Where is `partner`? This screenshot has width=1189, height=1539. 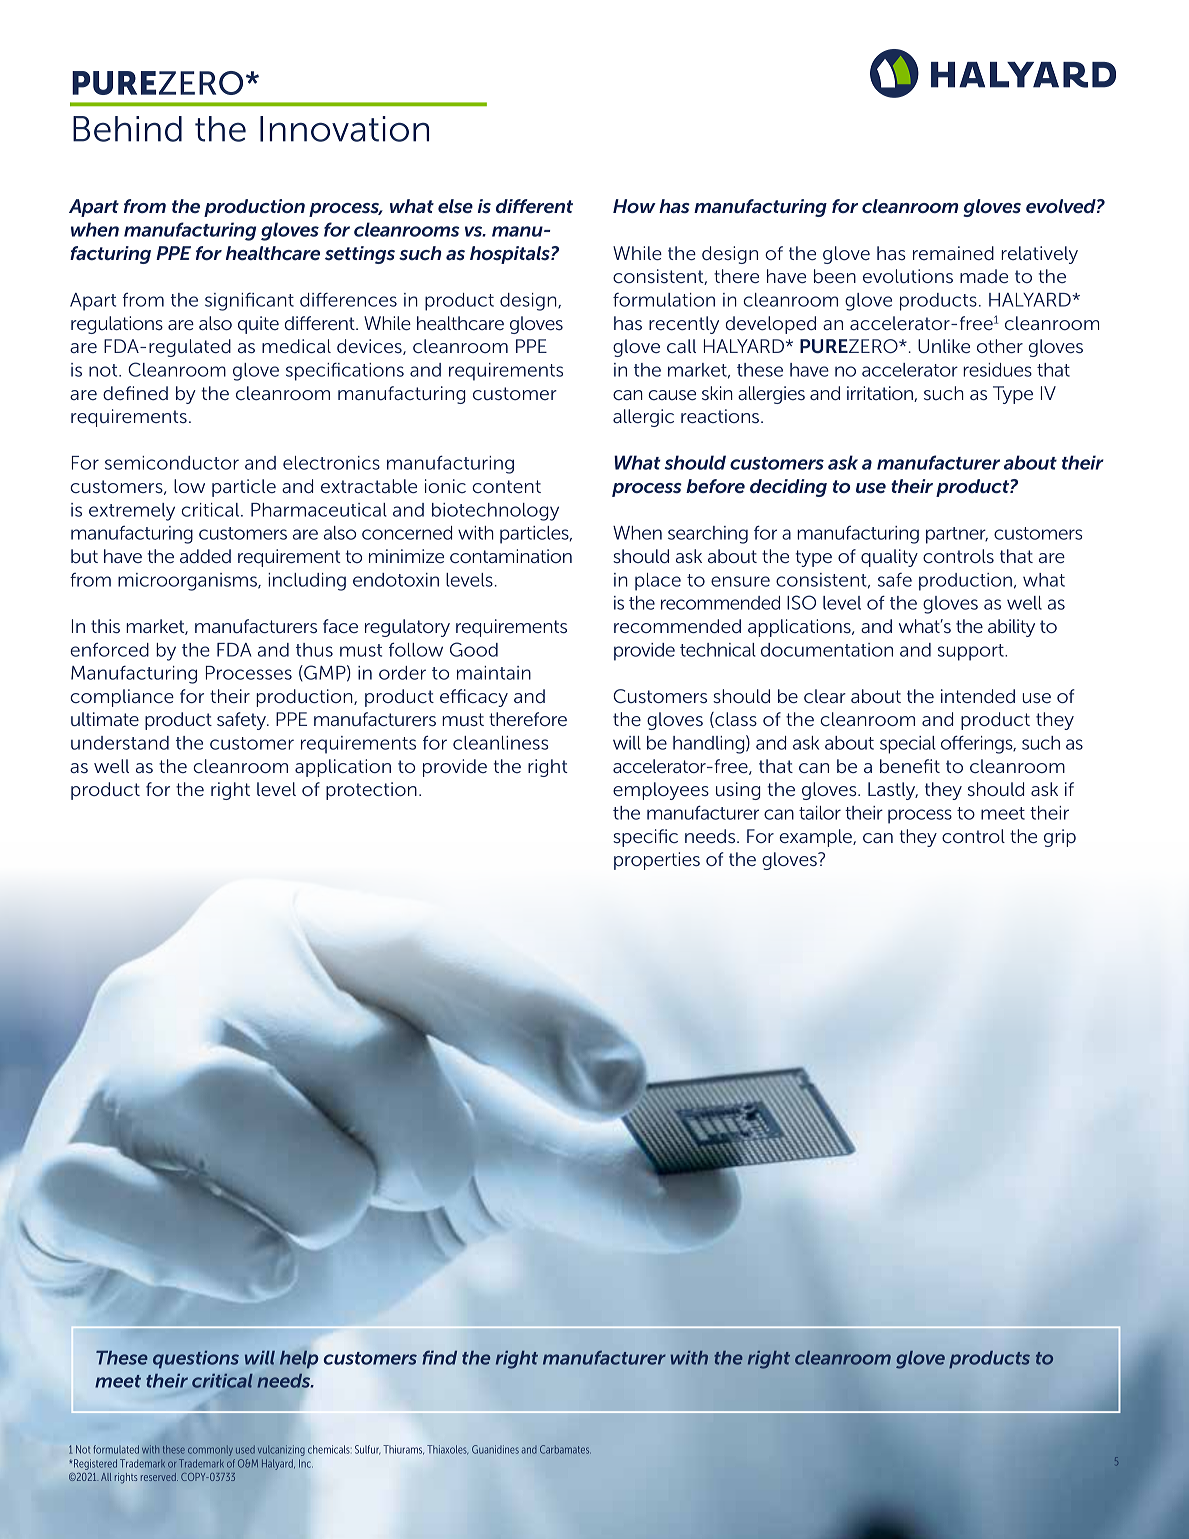
partner is located at coordinates (957, 535).
